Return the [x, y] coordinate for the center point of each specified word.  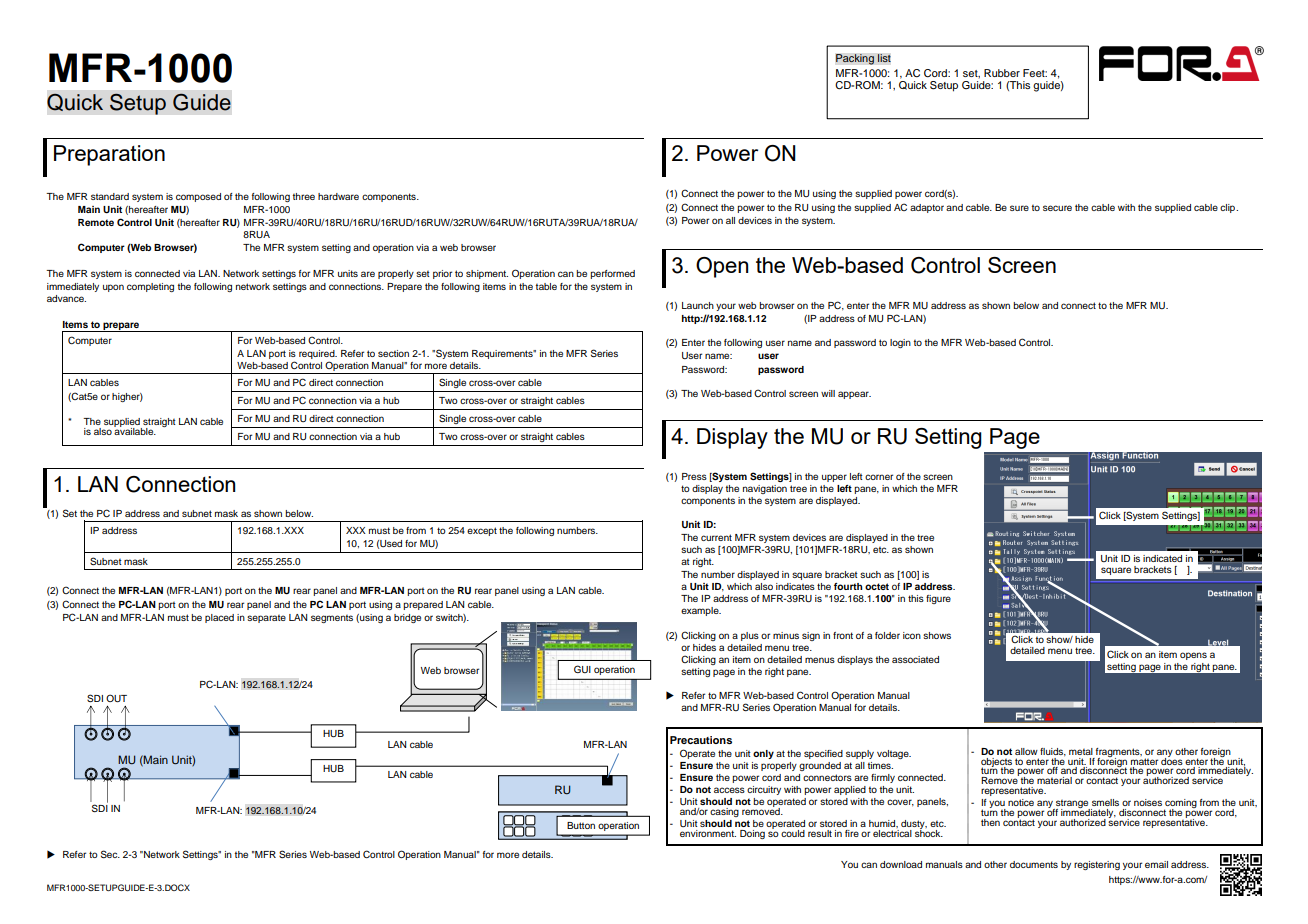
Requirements [503, 354]
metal [1081, 751]
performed [612, 274]
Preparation [109, 155]
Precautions [701, 740]
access [729, 790]
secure [1057, 208]
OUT [116, 698]
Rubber [1002, 73]
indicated [1162, 558]
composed [198, 197]
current [716, 537]
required [318, 354]
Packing [855, 59]
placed [219, 618]
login [900, 343]
